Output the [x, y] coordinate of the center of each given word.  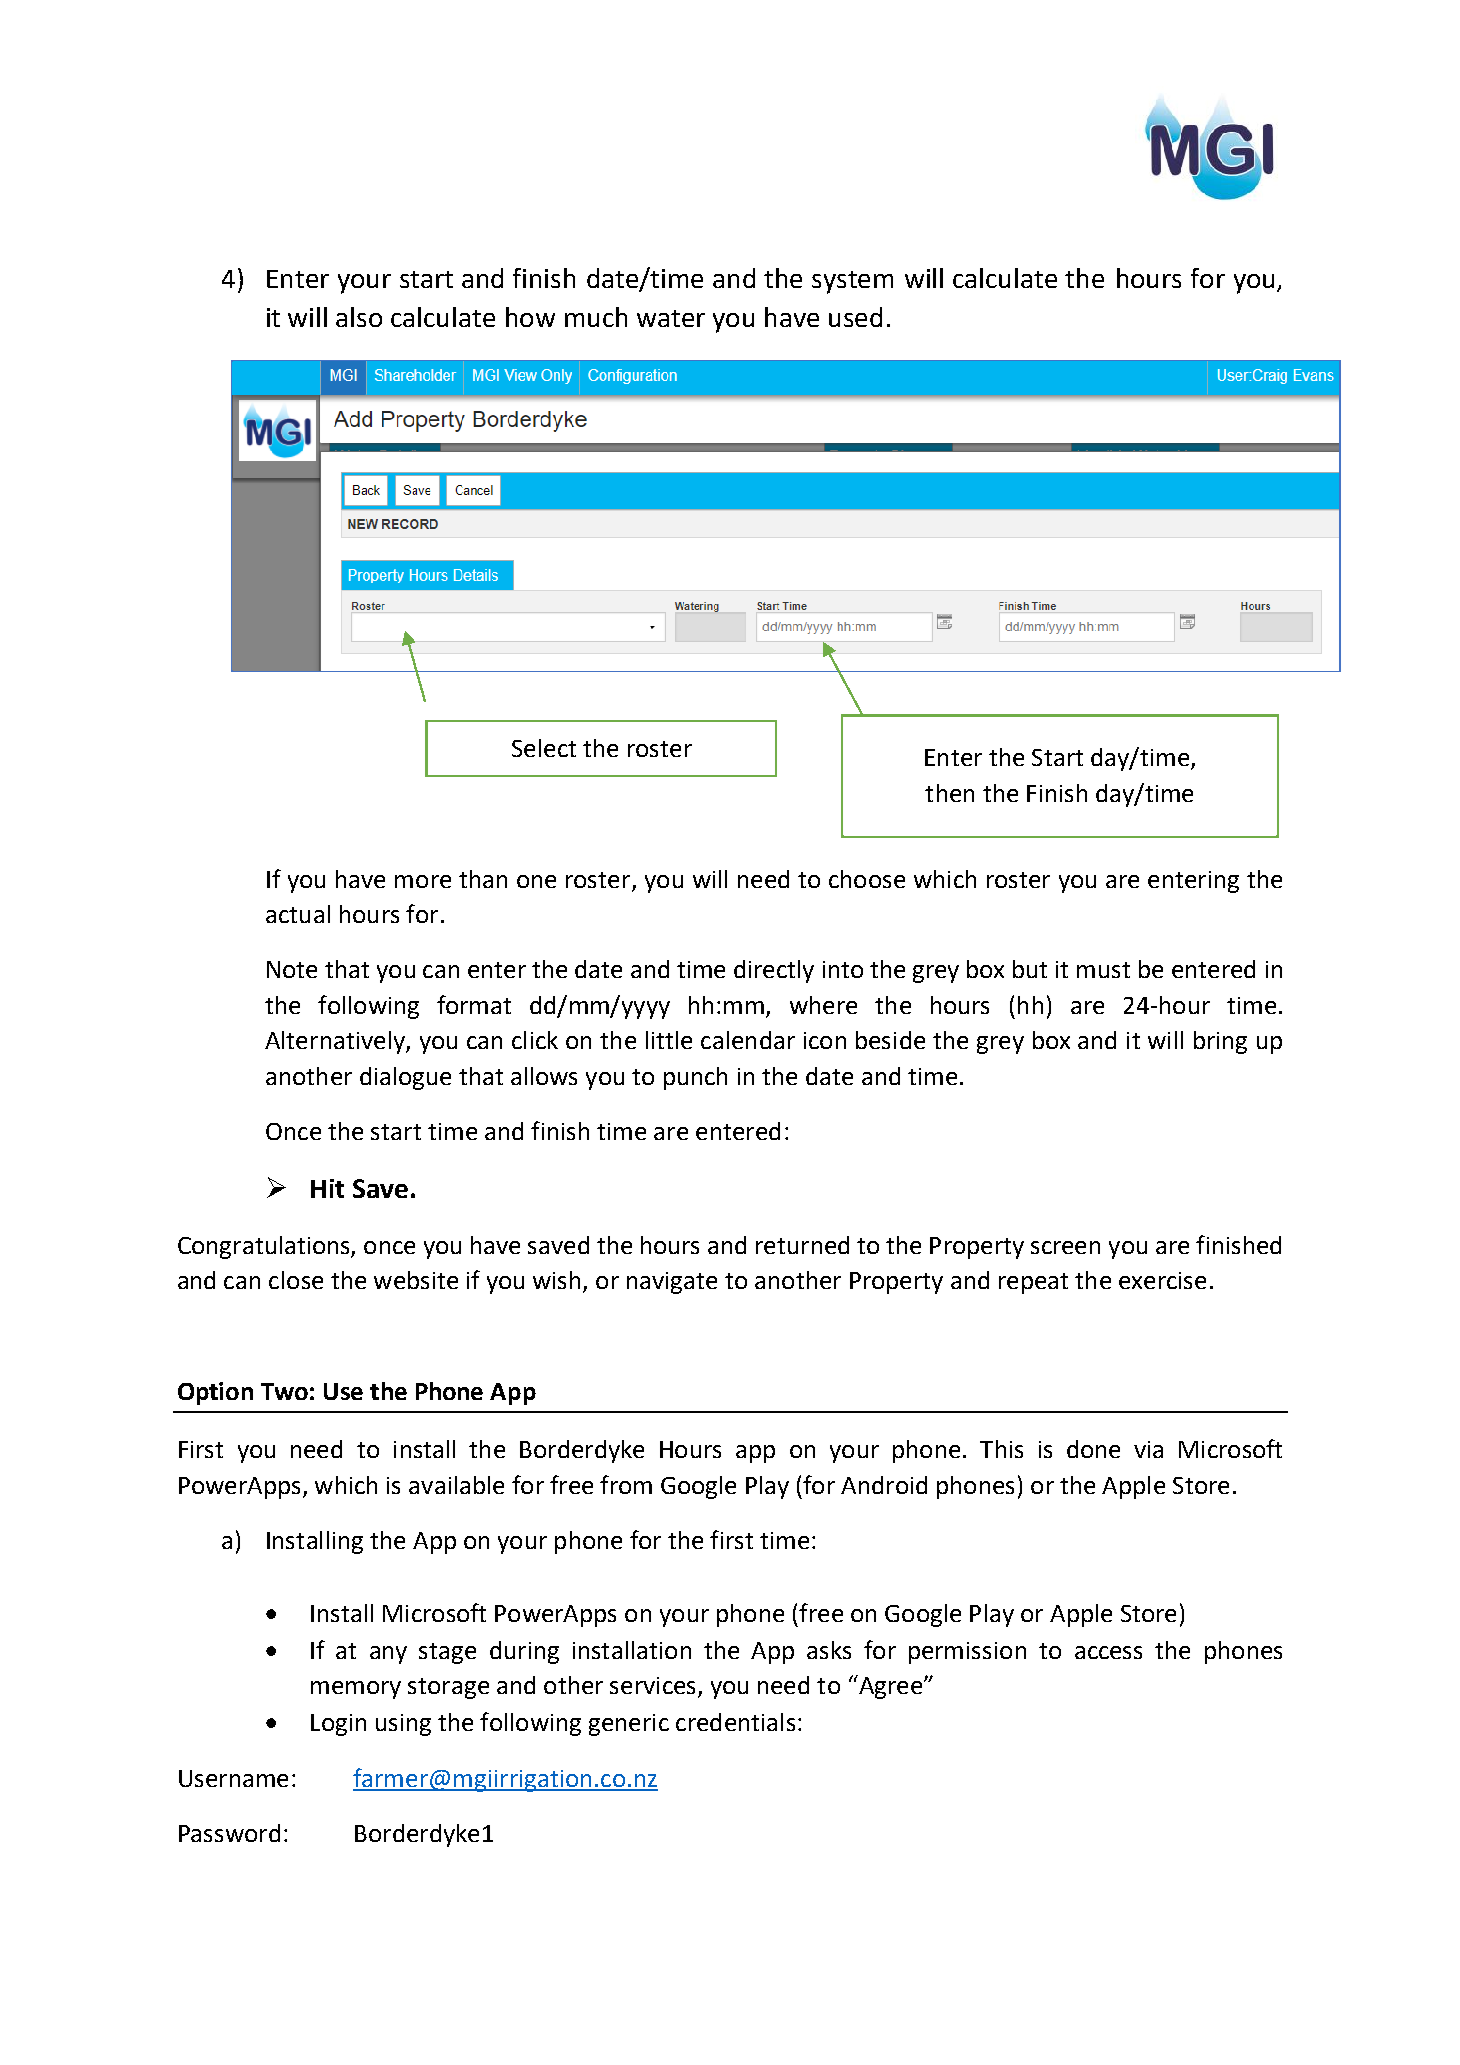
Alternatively [336, 1042]
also [359, 317]
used [855, 317]
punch [695, 1078]
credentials [735, 1722]
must [1103, 970]
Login [338, 1725]
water [671, 318]
